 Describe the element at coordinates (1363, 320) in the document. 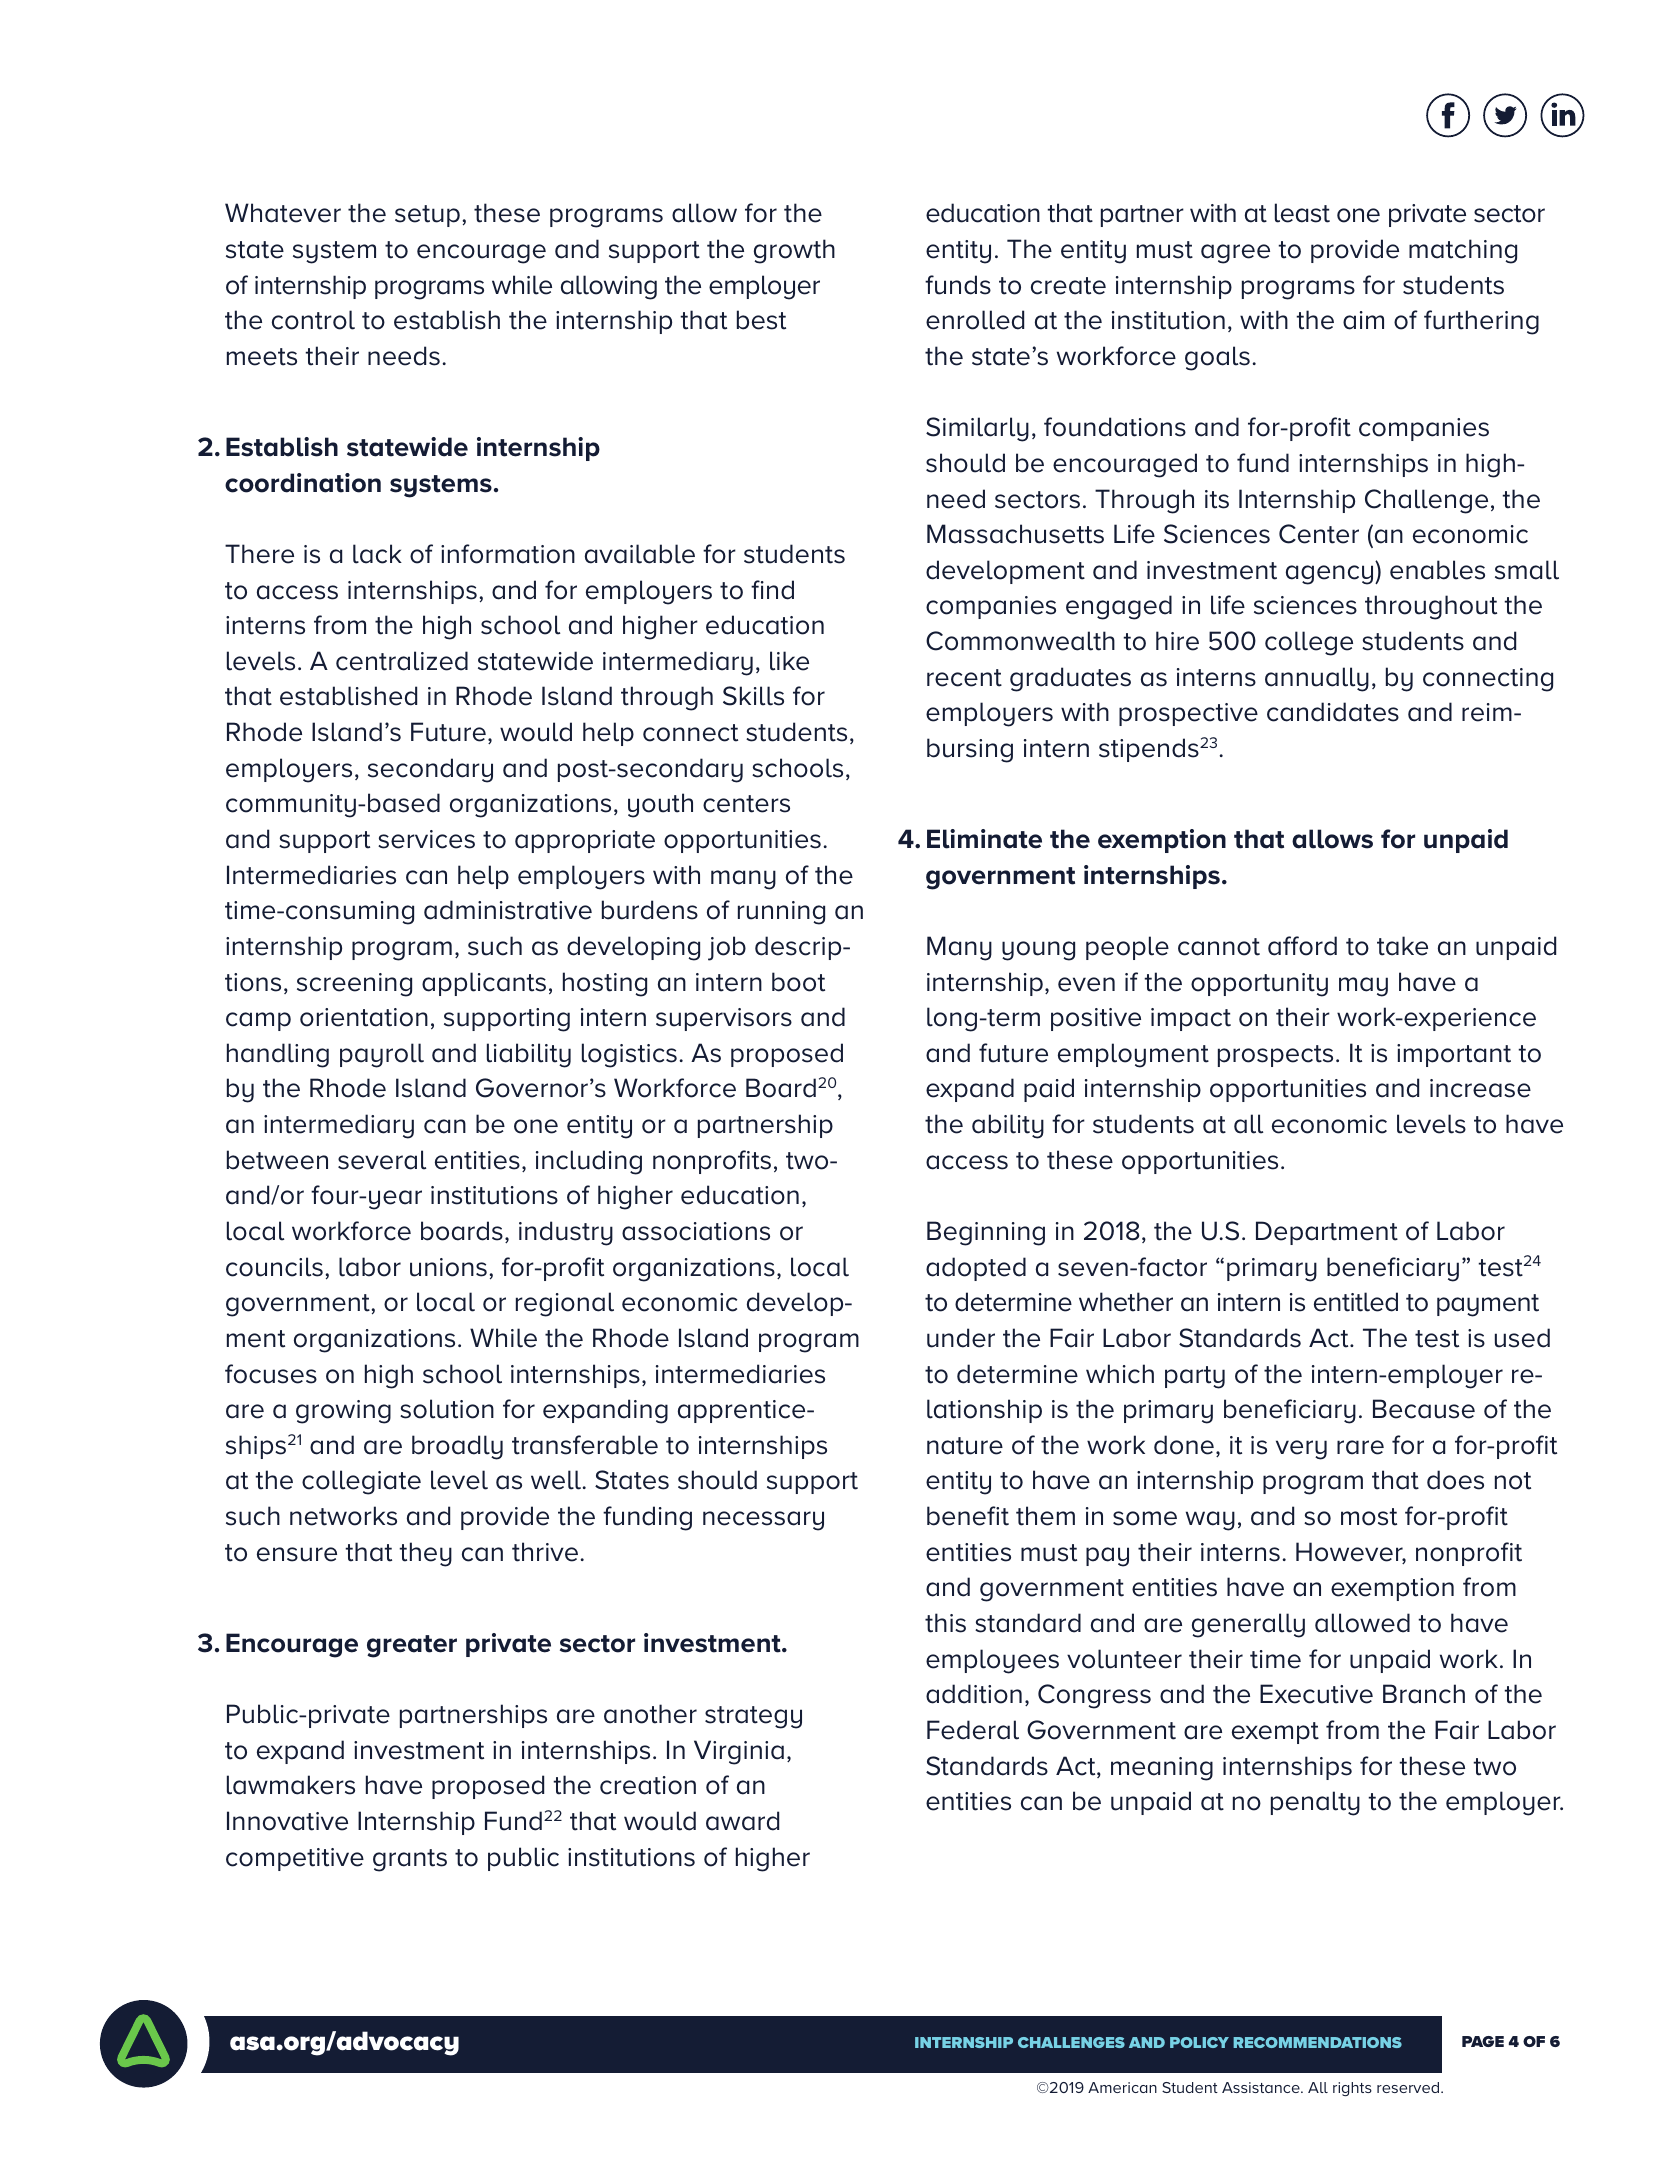

I see `aim` at that location.
